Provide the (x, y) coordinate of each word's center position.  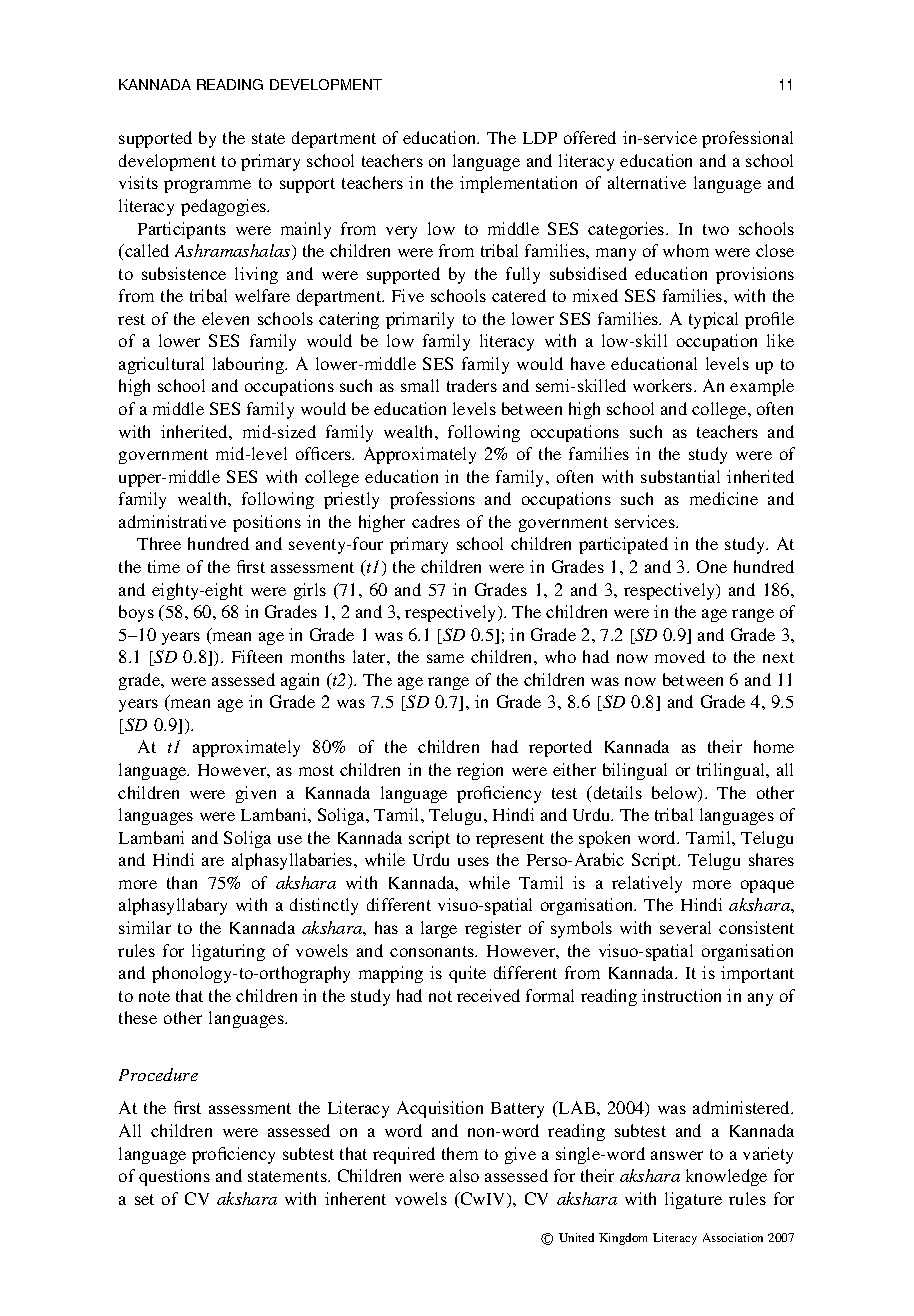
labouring (249, 365)
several (685, 927)
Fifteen (257, 656)
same (445, 658)
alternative (647, 182)
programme (207, 186)
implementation (518, 184)
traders (472, 385)
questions (174, 1177)
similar (145, 927)
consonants (433, 951)
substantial (680, 476)
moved (680, 656)
